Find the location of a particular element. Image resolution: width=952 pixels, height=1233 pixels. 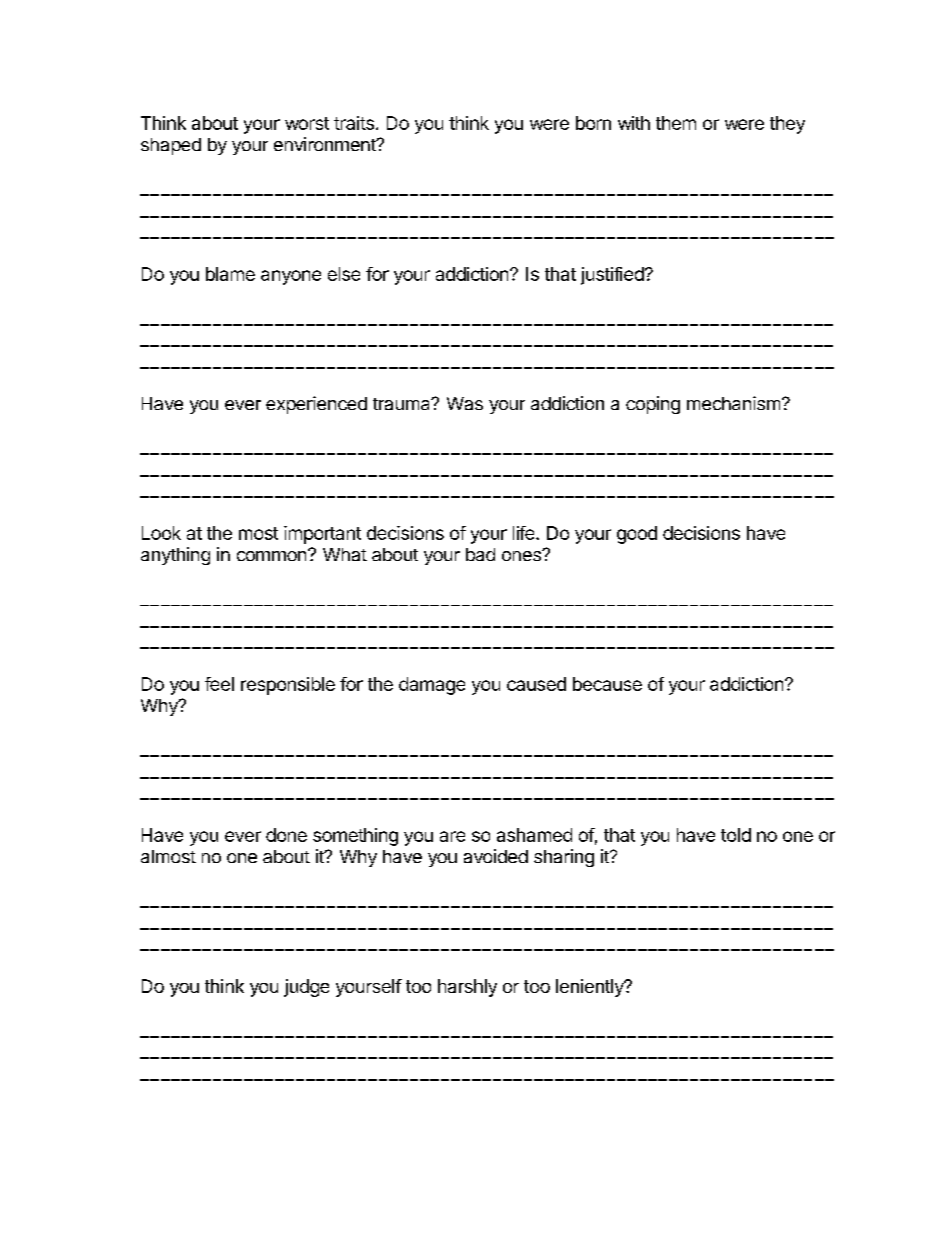

feel is located at coordinates (219, 684).
